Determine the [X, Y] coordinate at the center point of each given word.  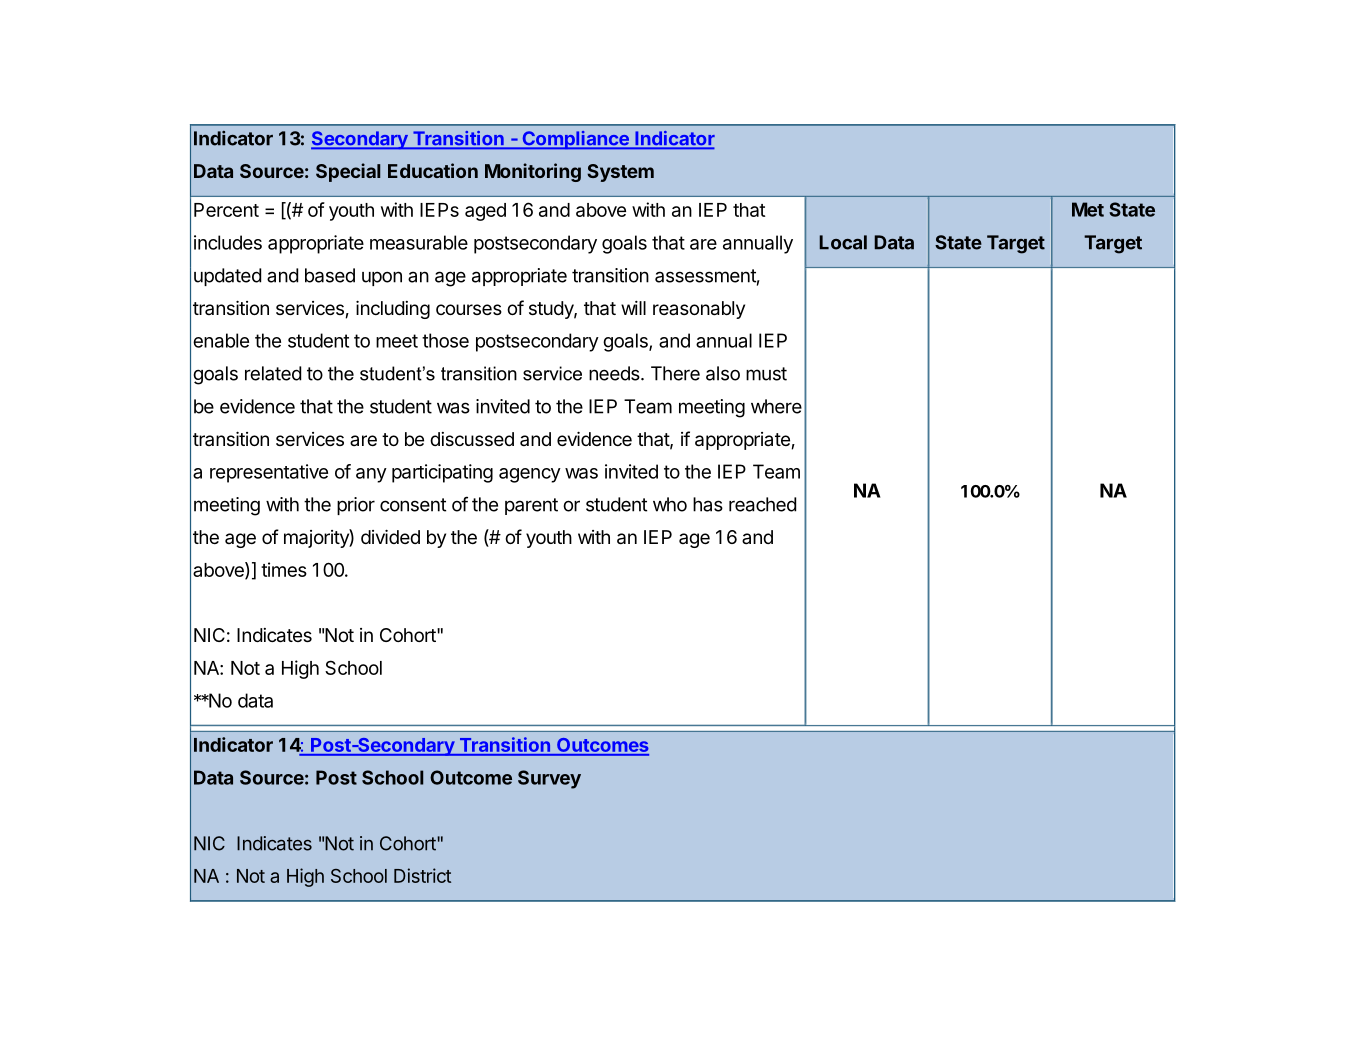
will [633, 308]
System [620, 173]
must [766, 374]
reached [762, 504]
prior [356, 506]
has [708, 504]
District [422, 875]
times [284, 569]
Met [1088, 209]
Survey [549, 779]
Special [348, 172]
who [670, 504]
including [393, 309]
